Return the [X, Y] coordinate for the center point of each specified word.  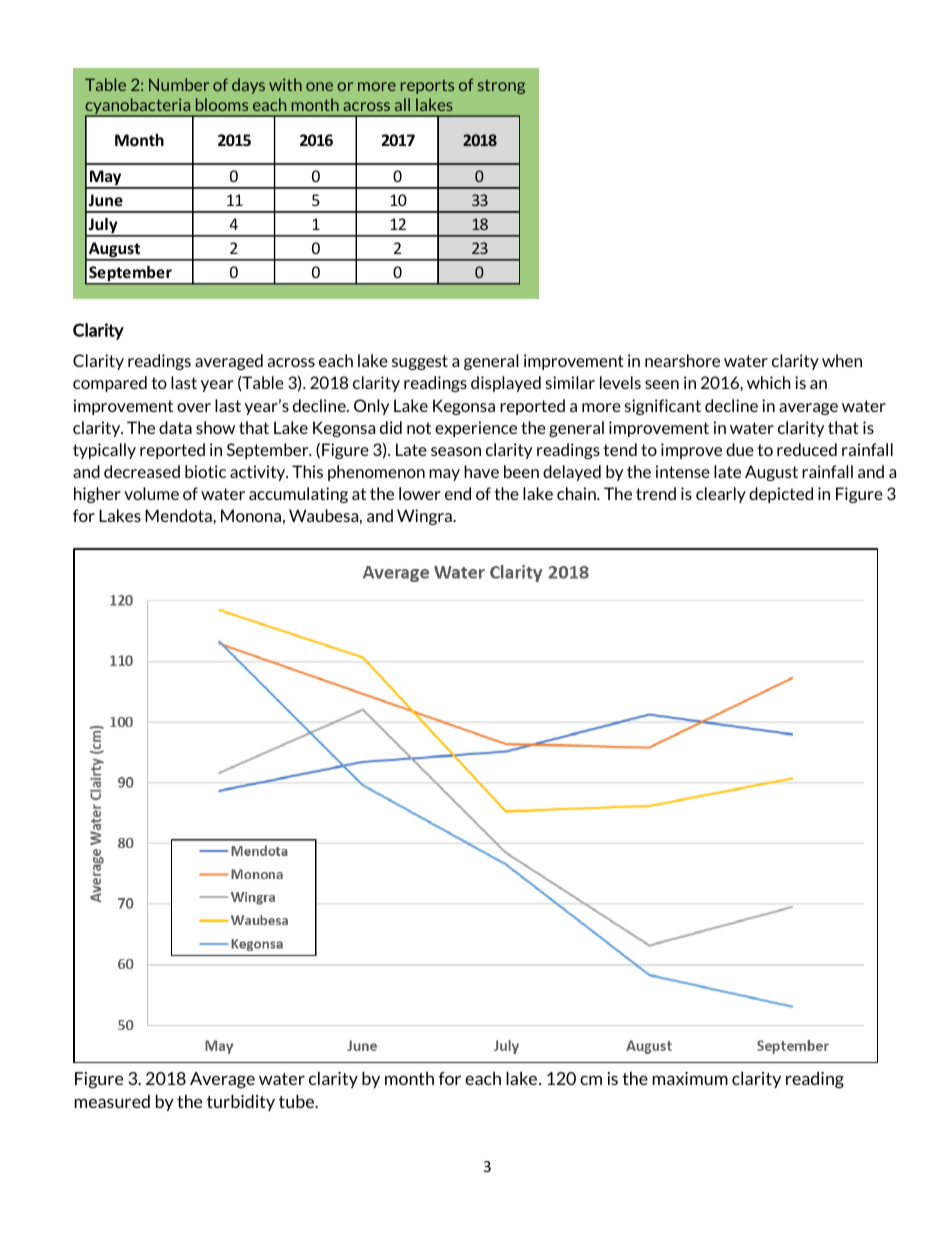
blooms [222, 104]
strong [501, 87]
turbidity [241, 1102]
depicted [781, 495]
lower [420, 493]
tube [298, 1101]
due [740, 449]
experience [476, 429]
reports [427, 87]
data [175, 427]
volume [151, 493]
